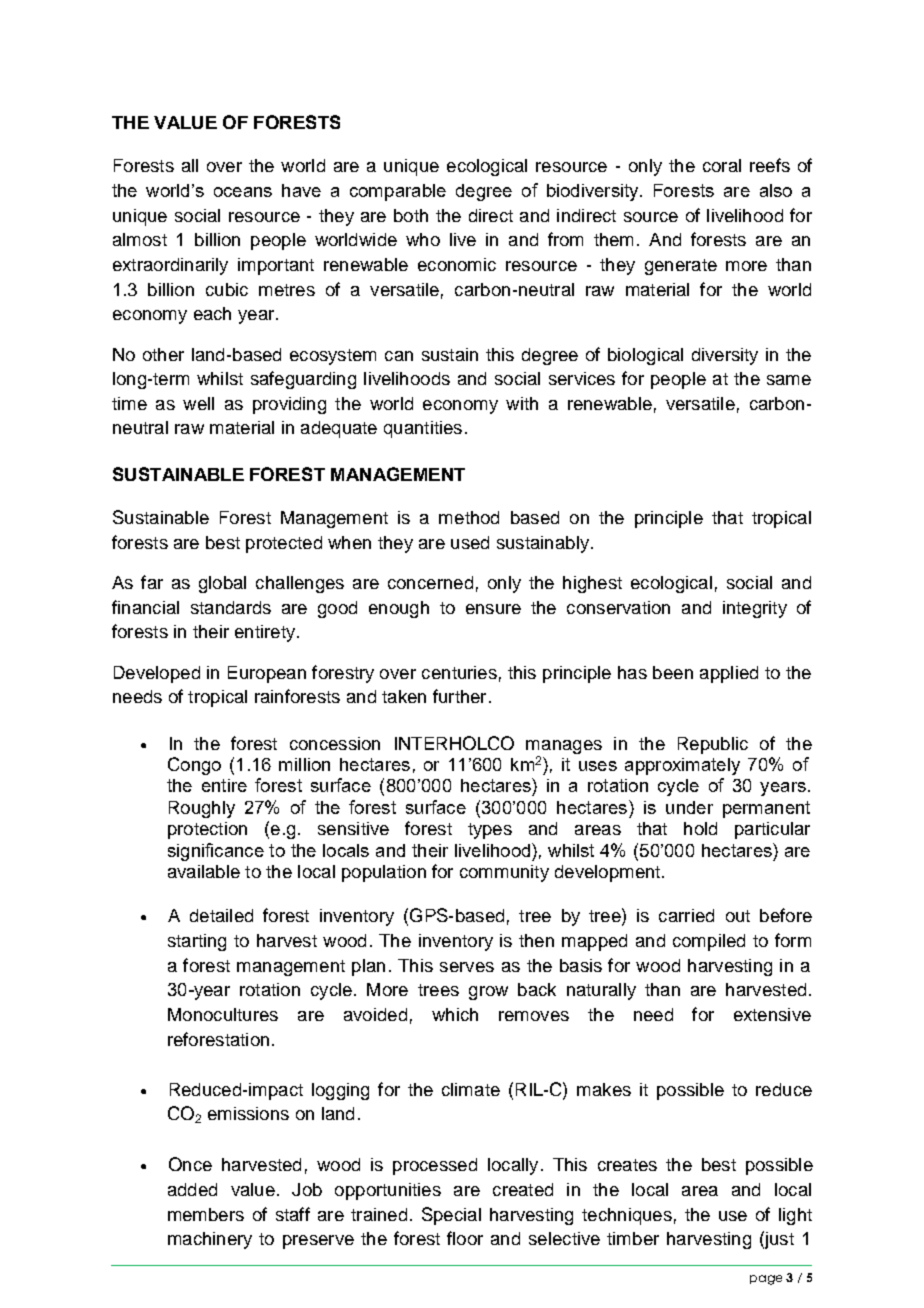 The image size is (924, 1308). I want to click on floor, so click(465, 1238).
